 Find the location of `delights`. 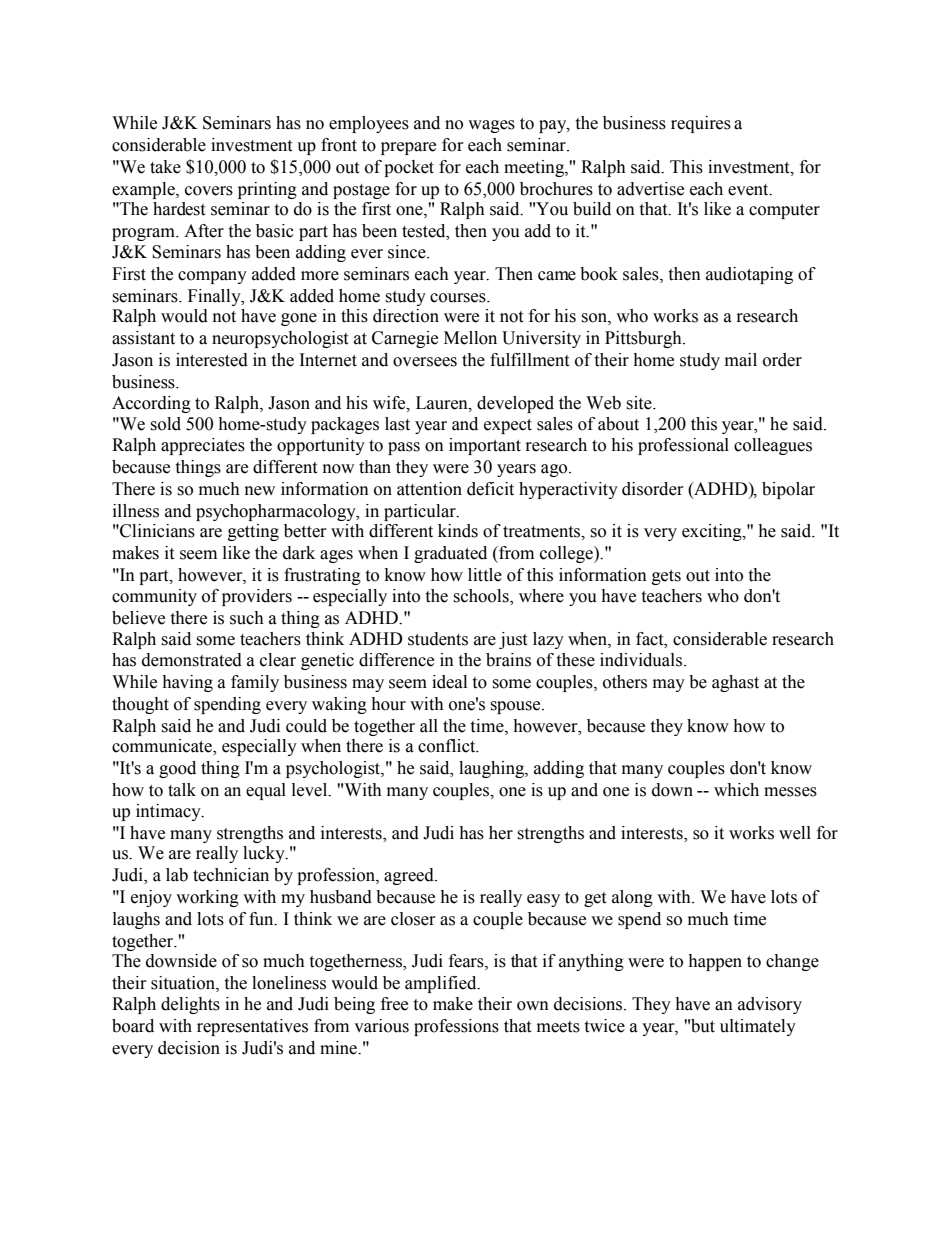

delights is located at coordinates (190, 1005).
